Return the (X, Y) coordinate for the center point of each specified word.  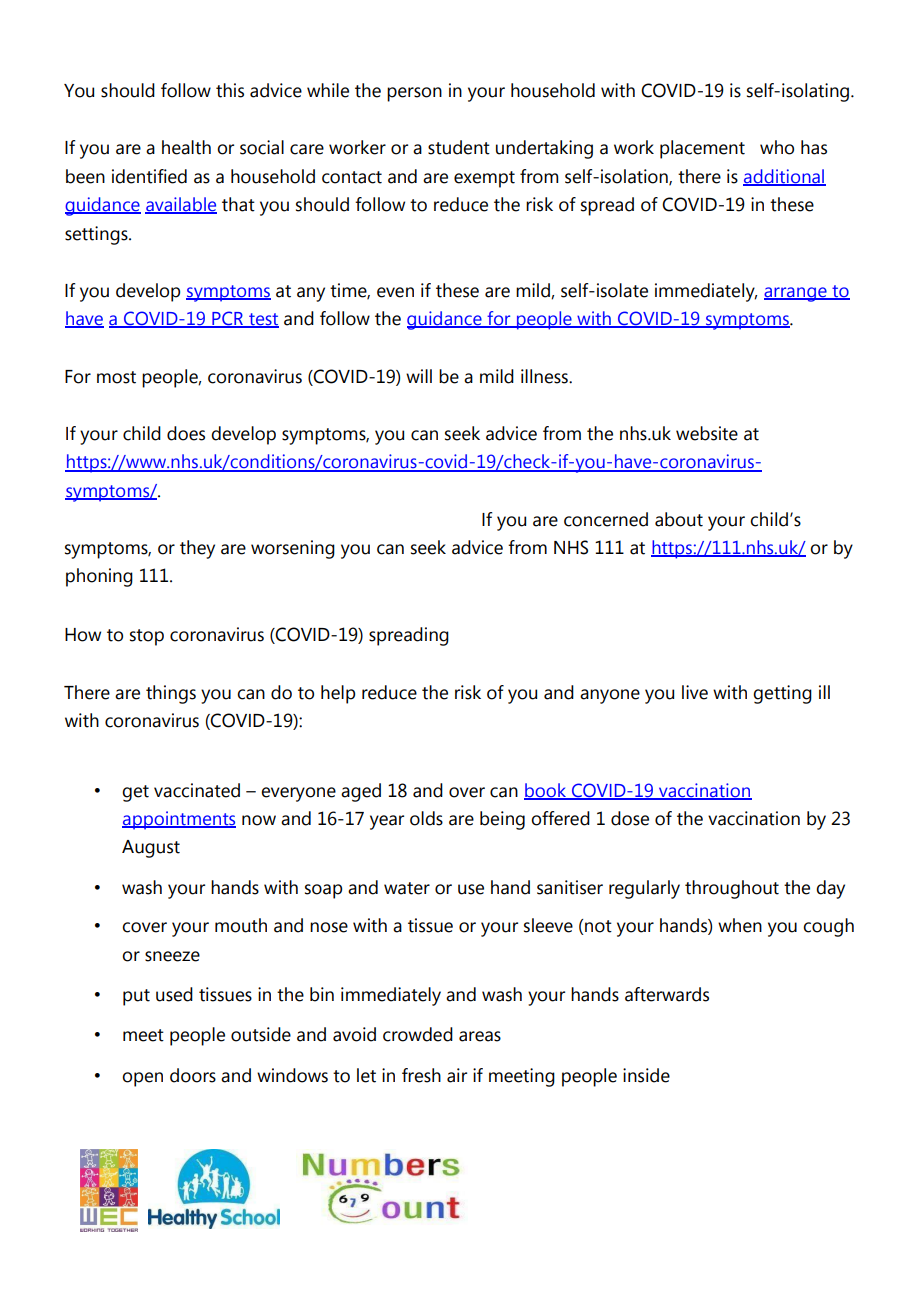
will (419, 376)
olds (426, 818)
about (679, 519)
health (186, 147)
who (777, 147)
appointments (179, 820)
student (459, 147)
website (707, 433)
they (197, 549)
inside (646, 1075)
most (116, 377)
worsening (293, 549)
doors (193, 1075)
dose (630, 818)
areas (480, 1036)
